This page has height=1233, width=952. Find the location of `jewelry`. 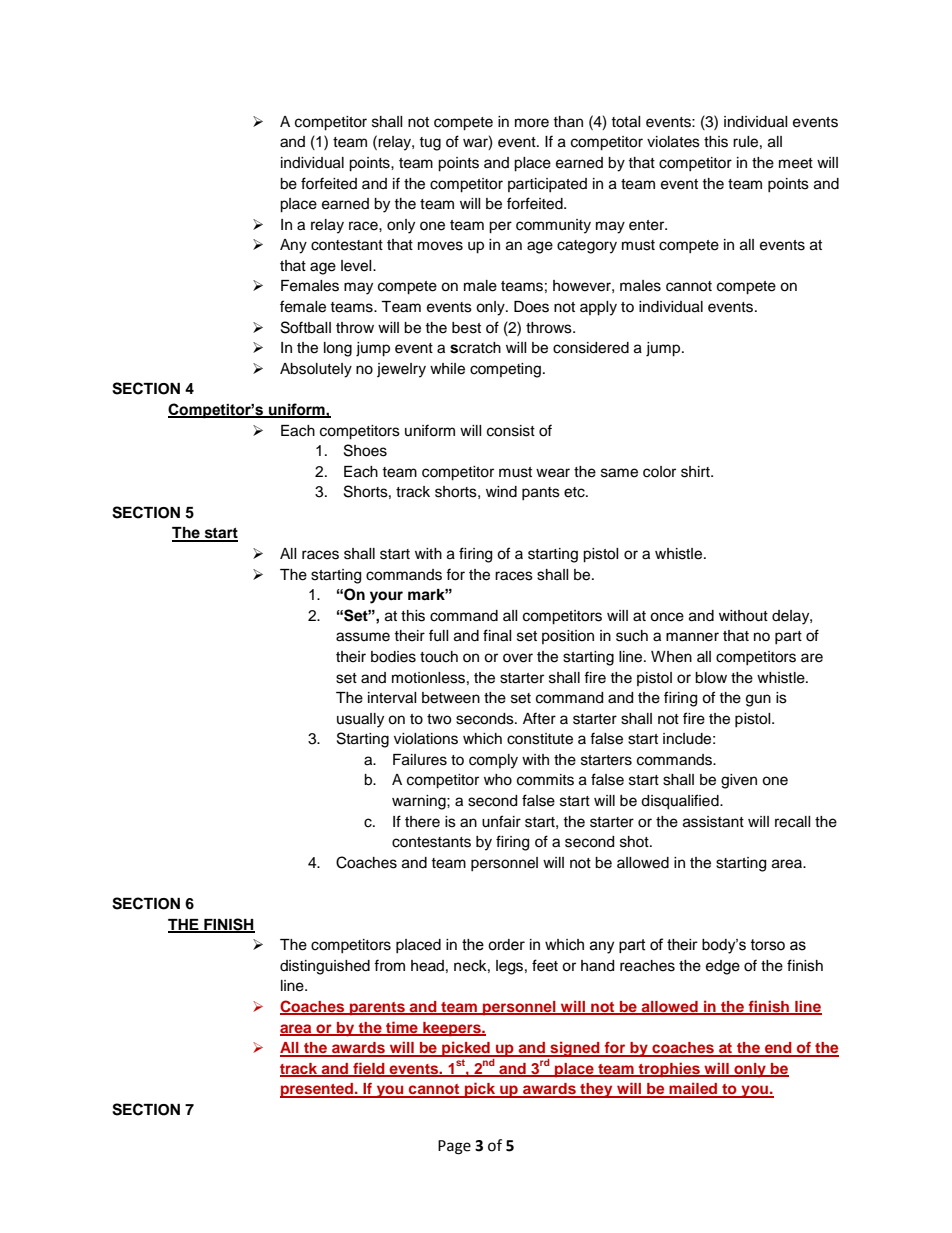

jewelry is located at coordinates (401, 370).
